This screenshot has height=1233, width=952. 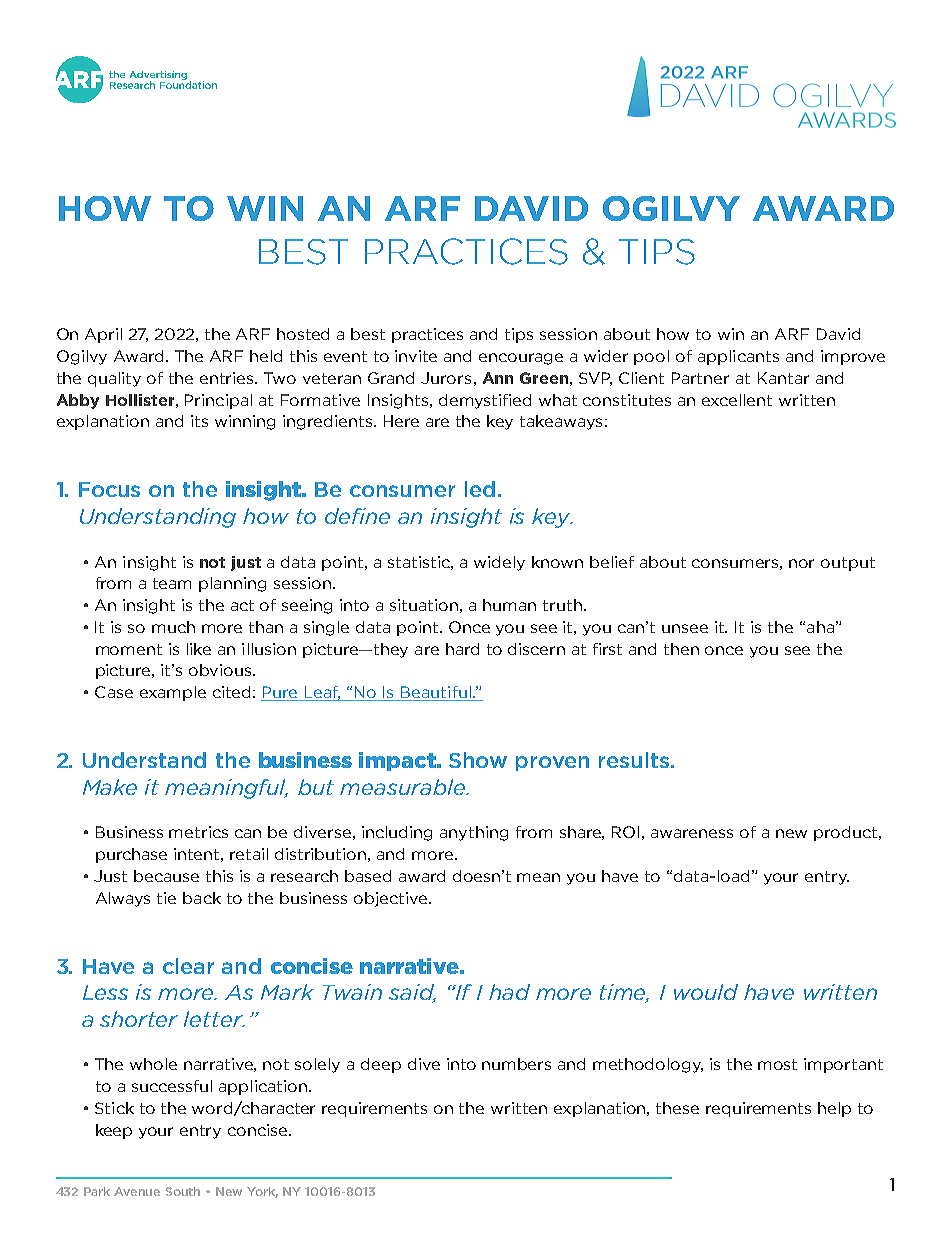 I want to click on entries, so click(x=228, y=378).
